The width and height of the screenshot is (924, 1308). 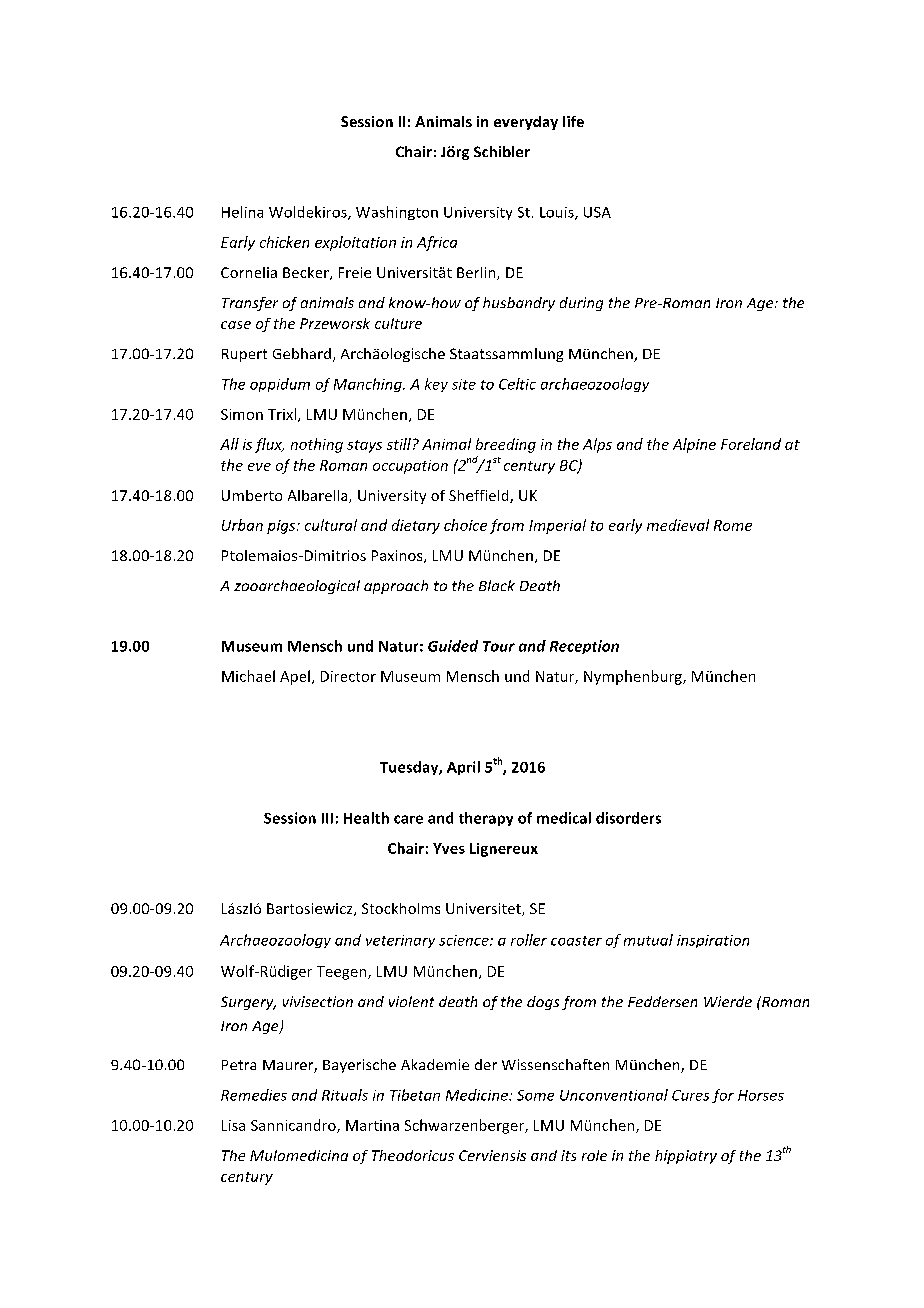 I want to click on chicken, so click(x=284, y=242).
